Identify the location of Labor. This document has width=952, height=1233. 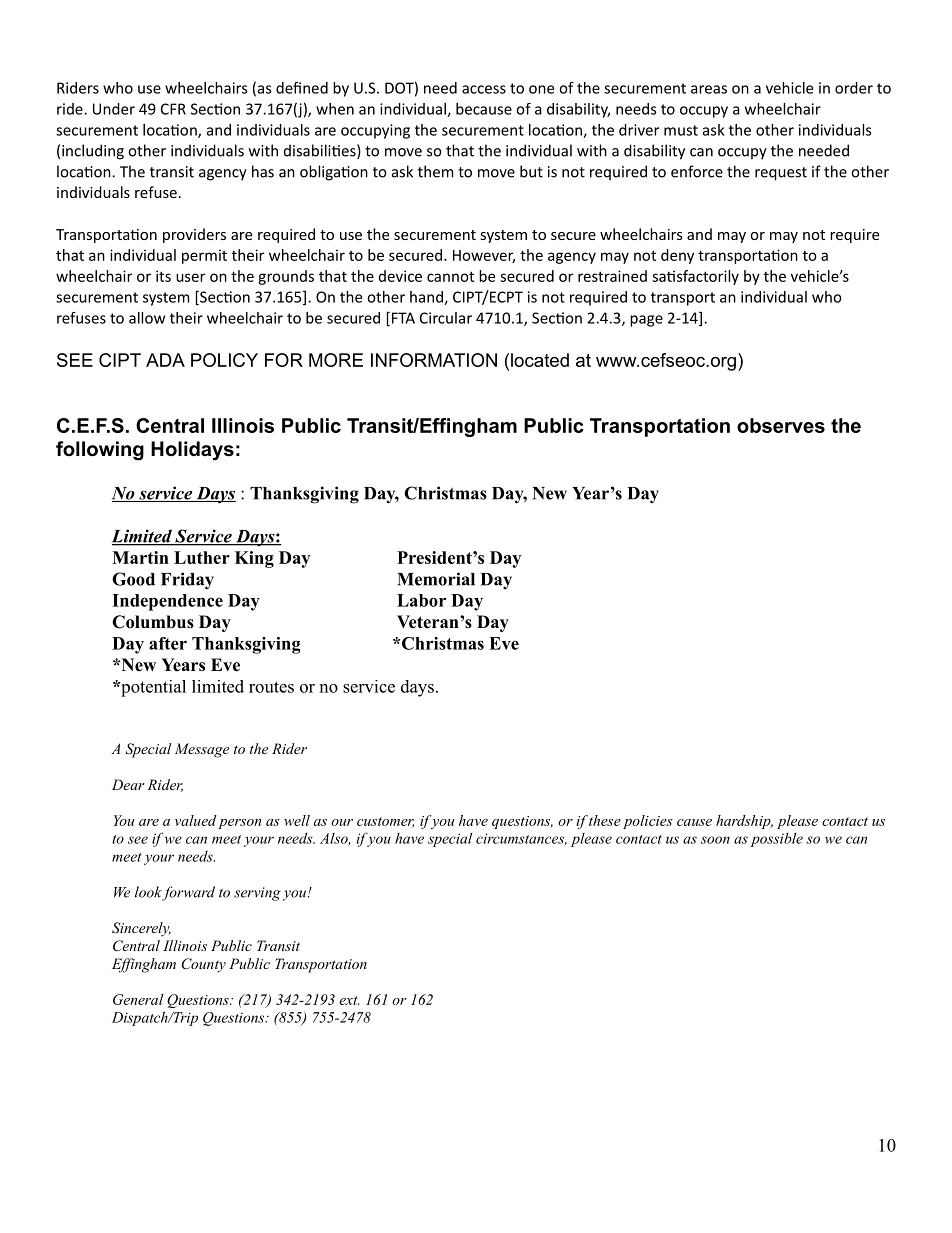
(421, 600).
